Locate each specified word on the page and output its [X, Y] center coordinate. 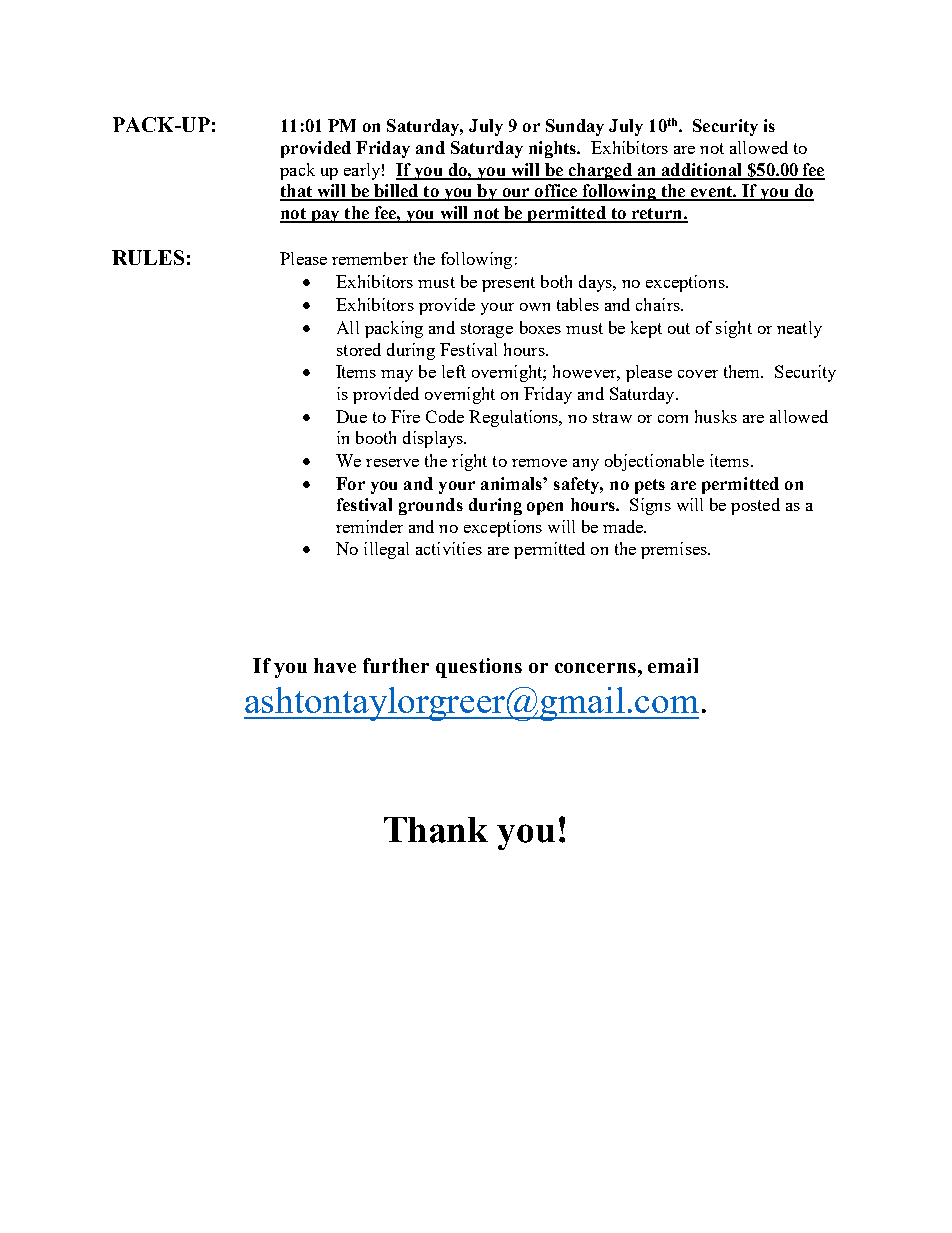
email [673, 665]
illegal [386, 550]
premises [675, 550]
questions [479, 668]
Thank [436, 830]
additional [701, 171]
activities [449, 548]
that [297, 192]
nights [554, 149]
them [743, 371]
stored [359, 349]
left [454, 371]
